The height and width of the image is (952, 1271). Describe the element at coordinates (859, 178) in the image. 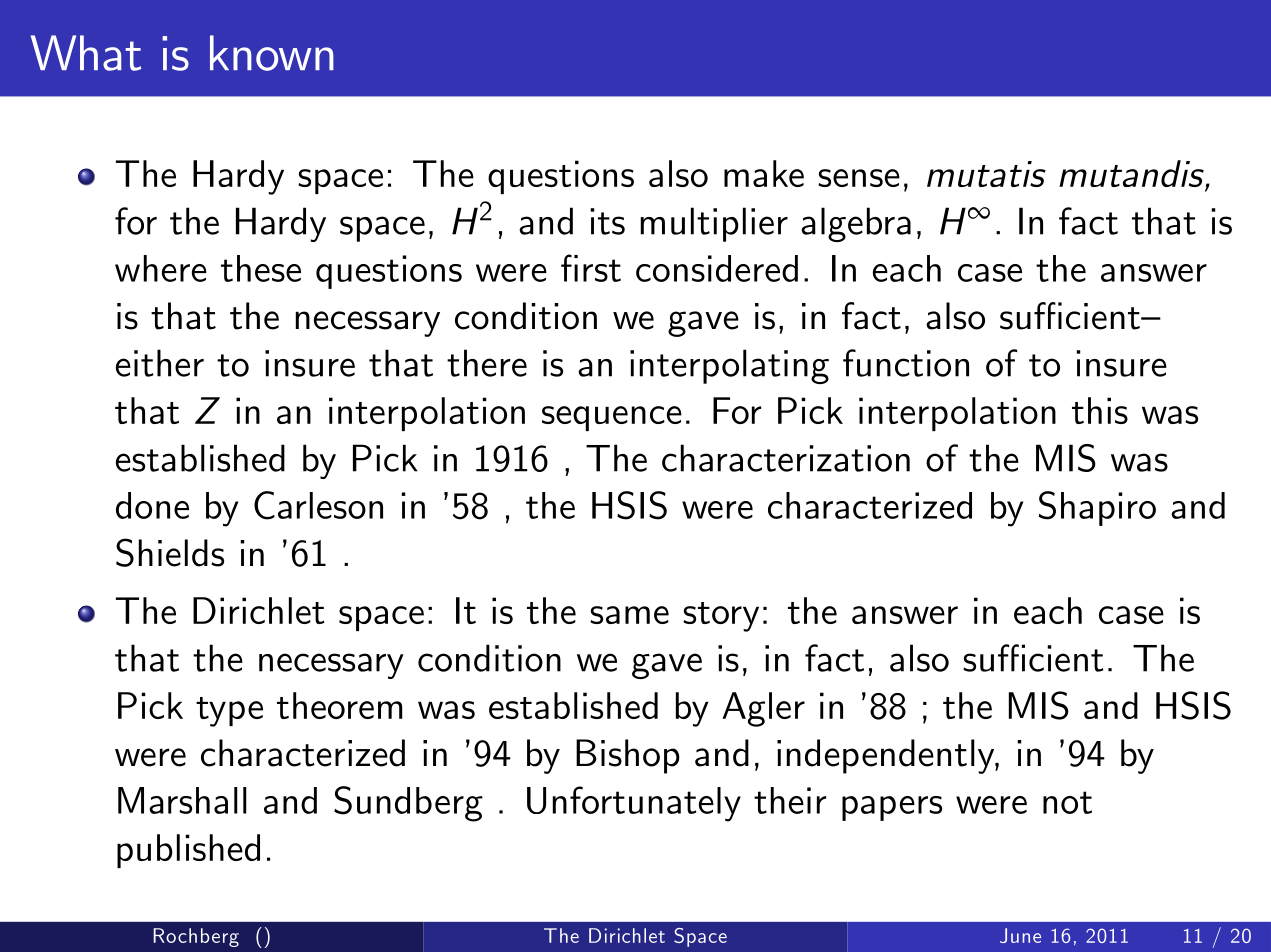

I see `sense` at that location.
